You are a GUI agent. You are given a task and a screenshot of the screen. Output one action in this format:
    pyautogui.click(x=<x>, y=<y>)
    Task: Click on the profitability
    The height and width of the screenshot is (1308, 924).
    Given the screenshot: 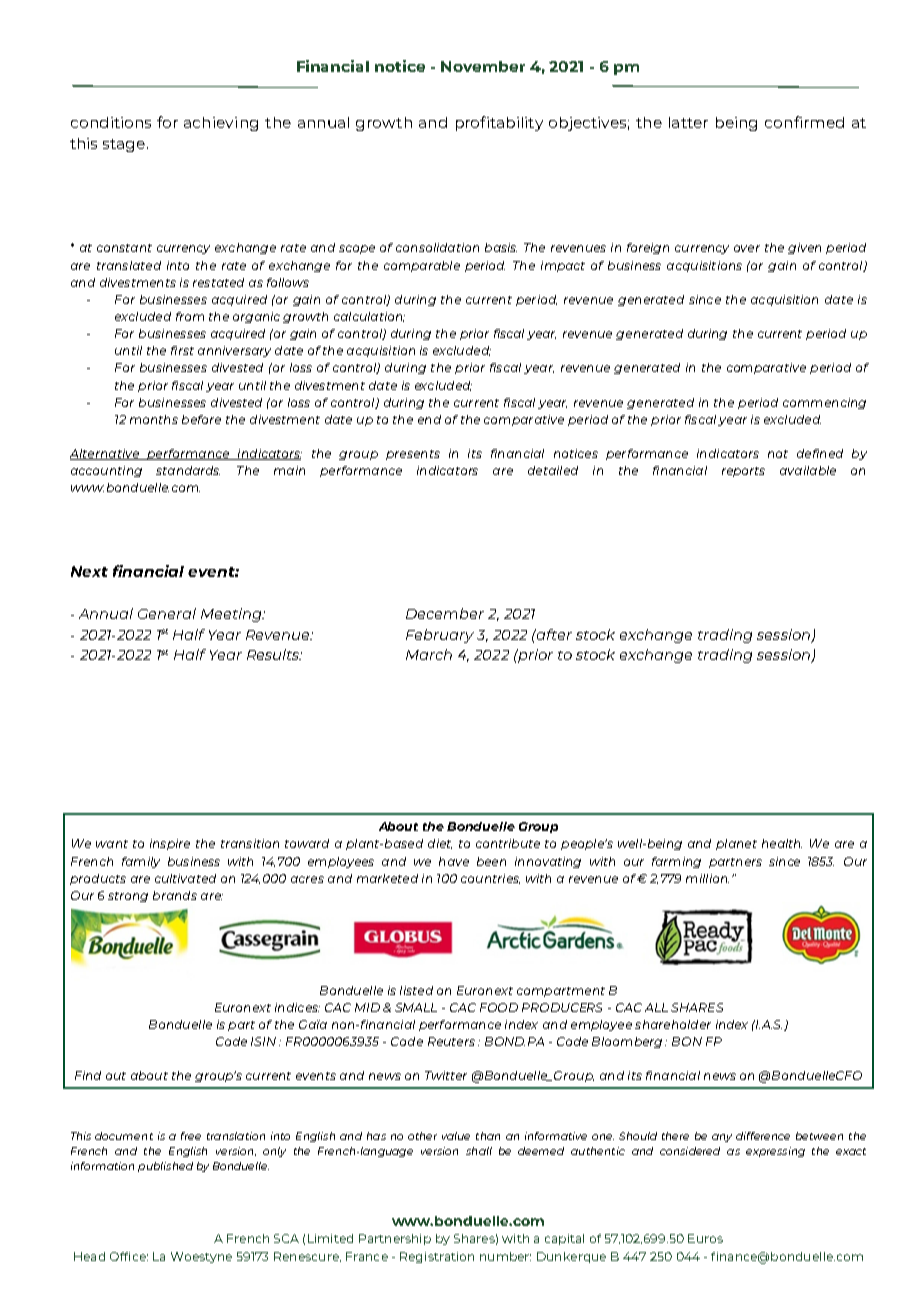 What is the action you would take?
    pyautogui.click(x=499, y=123)
